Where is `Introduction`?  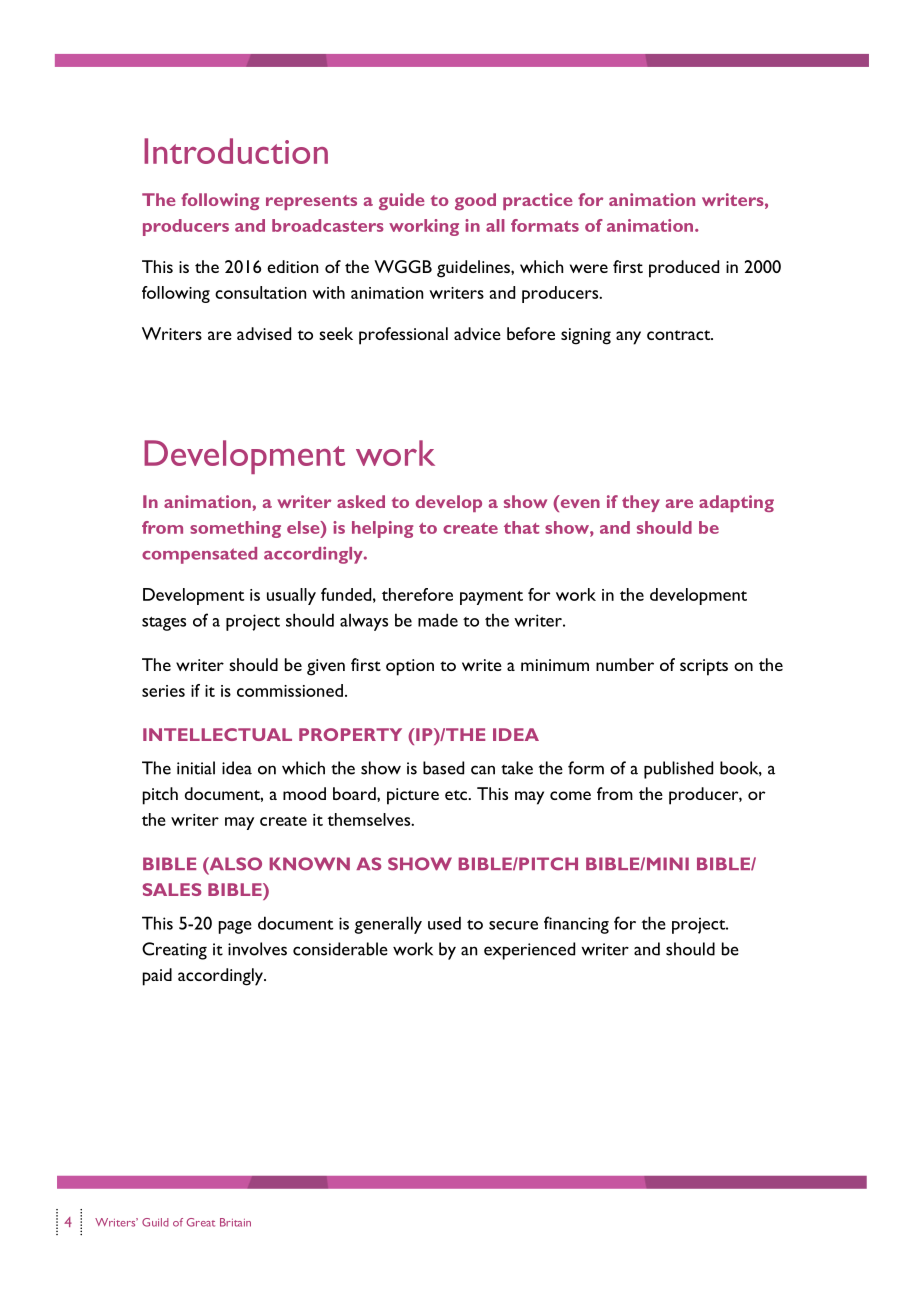 Introduction is located at coordinates (236, 151).
